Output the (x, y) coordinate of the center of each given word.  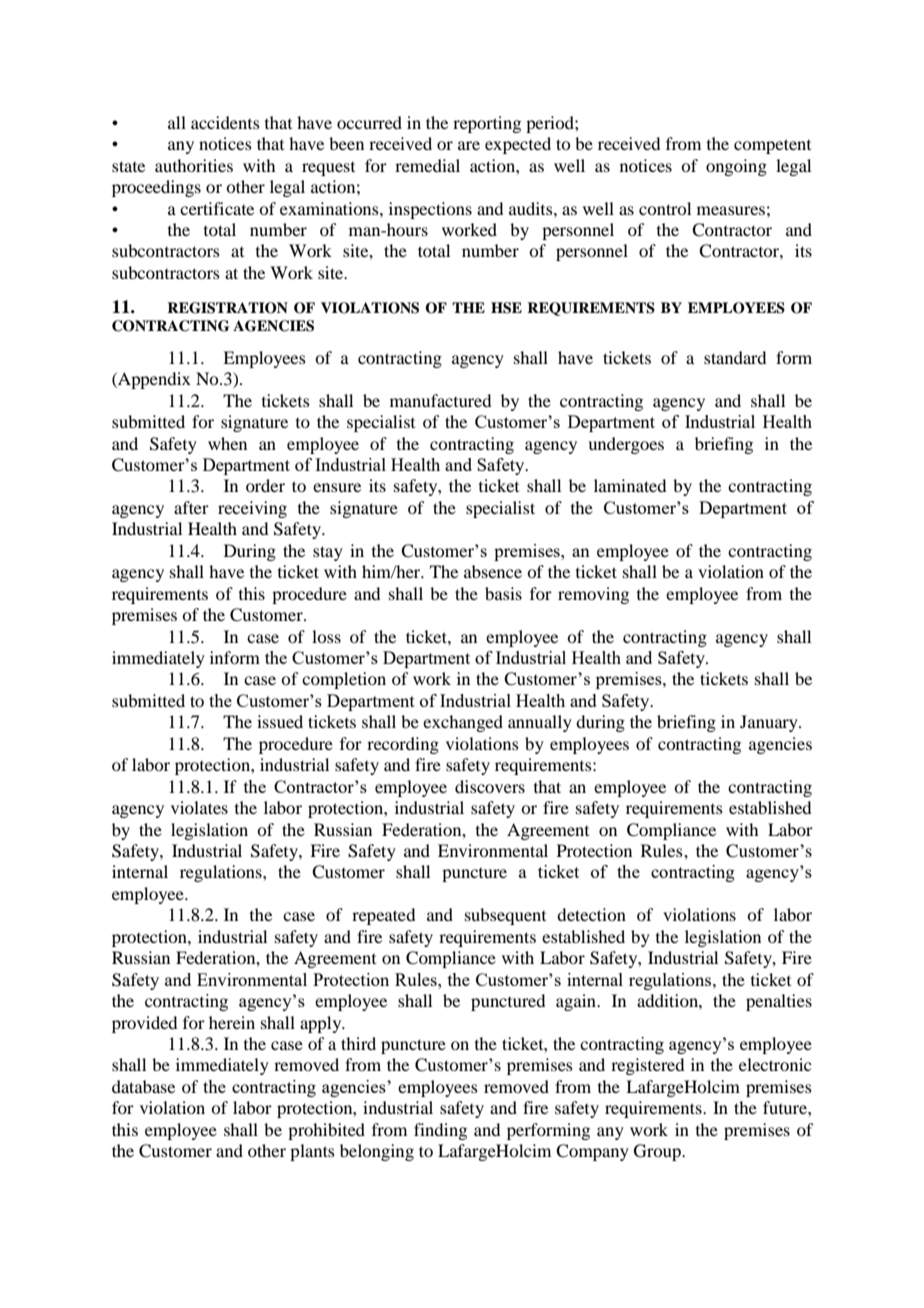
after (191, 507)
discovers (490, 786)
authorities (194, 165)
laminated (630, 485)
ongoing (736, 167)
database (143, 1086)
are (469, 145)
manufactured (440, 400)
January (770, 723)
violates (199, 807)
